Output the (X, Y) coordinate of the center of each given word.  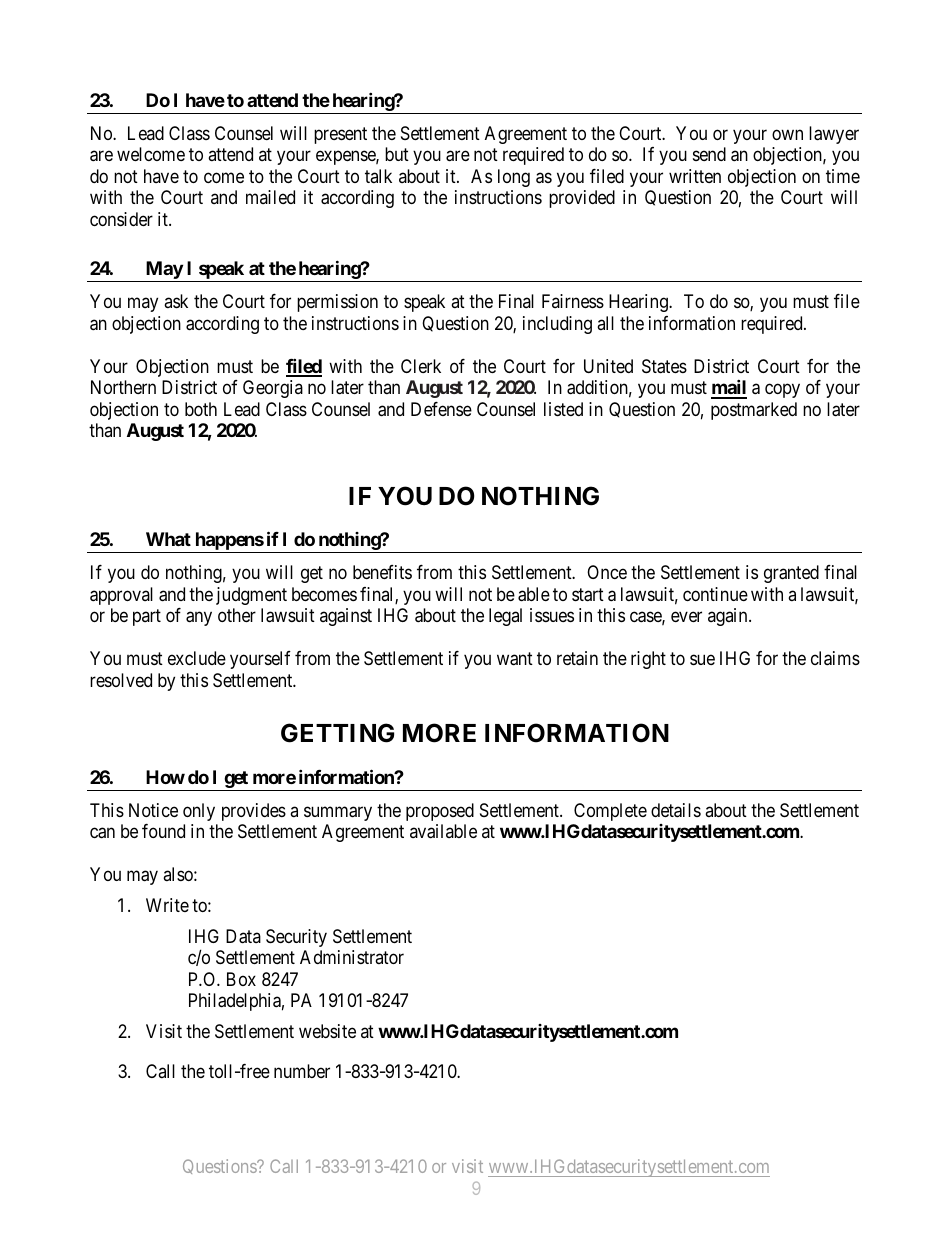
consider (121, 219)
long (514, 178)
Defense (441, 409)
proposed (440, 812)
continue (715, 594)
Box (241, 979)
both (201, 409)
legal (505, 617)
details (676, 810)
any (199, 619)
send (709, 154)
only (199, 812)
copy (782, 391)
